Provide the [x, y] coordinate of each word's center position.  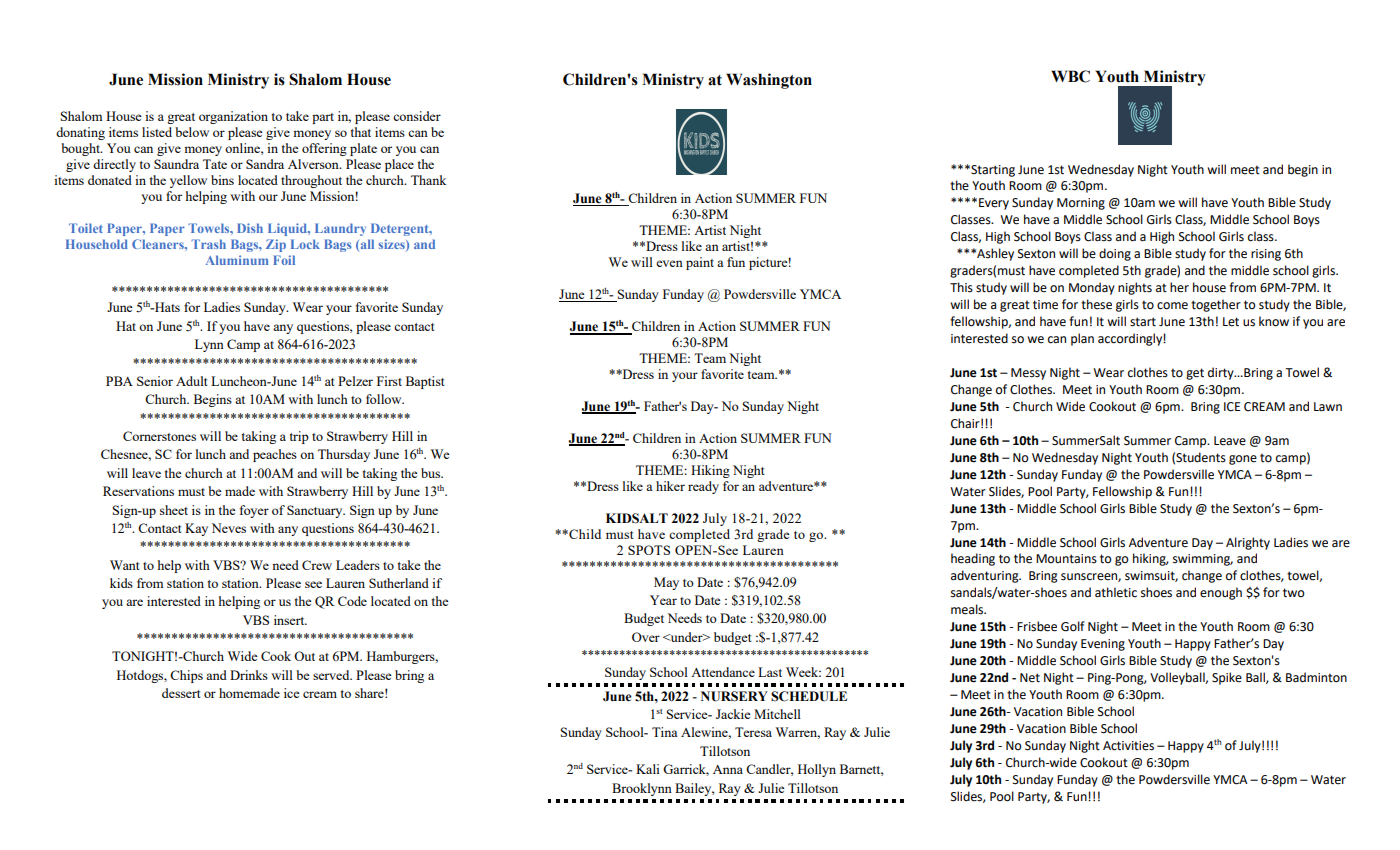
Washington [769, 81]
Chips [186, 676]
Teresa [753, 732]
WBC [1070, 76]
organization [233, 117]
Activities [1128, 746]
